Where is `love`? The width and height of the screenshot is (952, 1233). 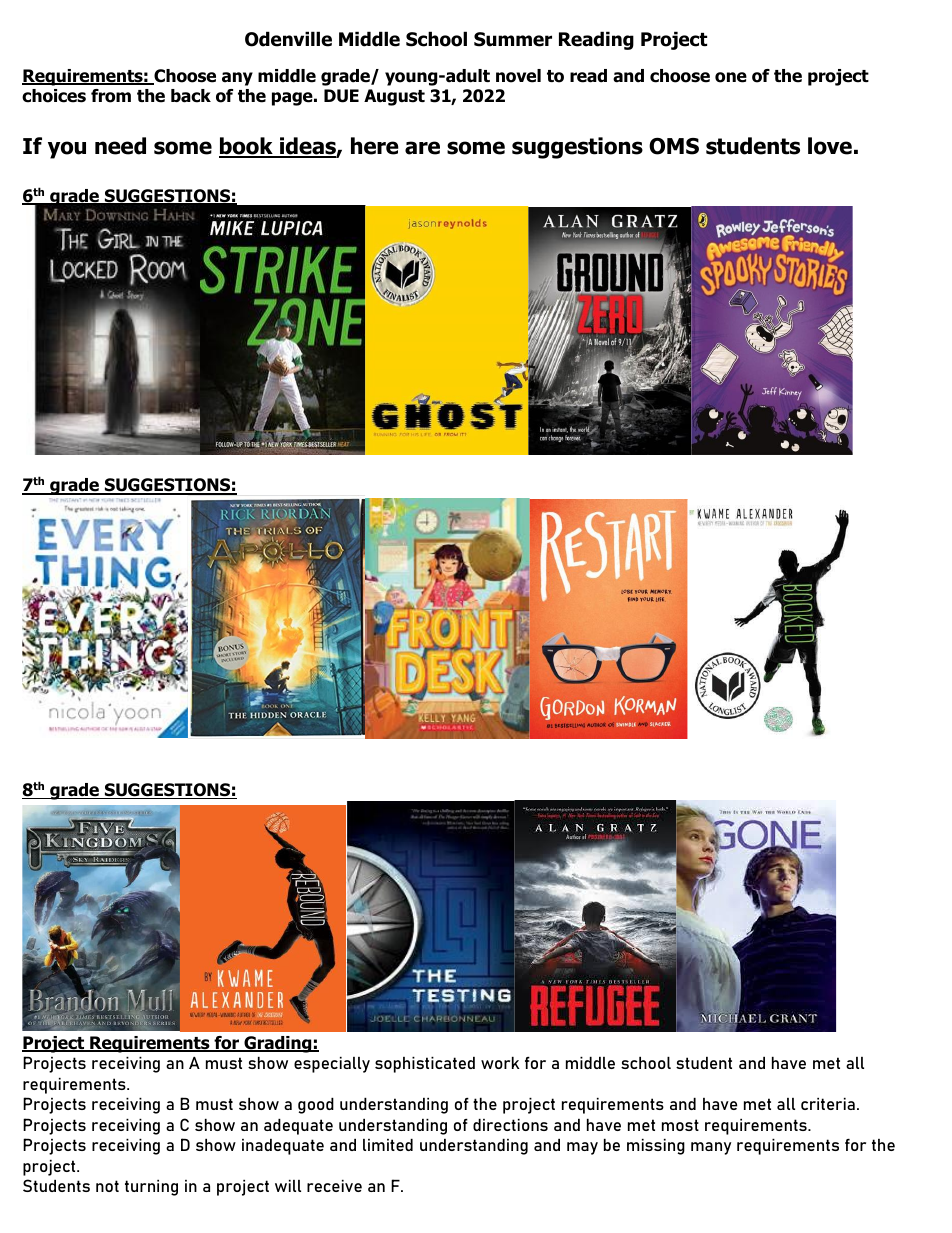 love is located at coordinates (830, 146).
